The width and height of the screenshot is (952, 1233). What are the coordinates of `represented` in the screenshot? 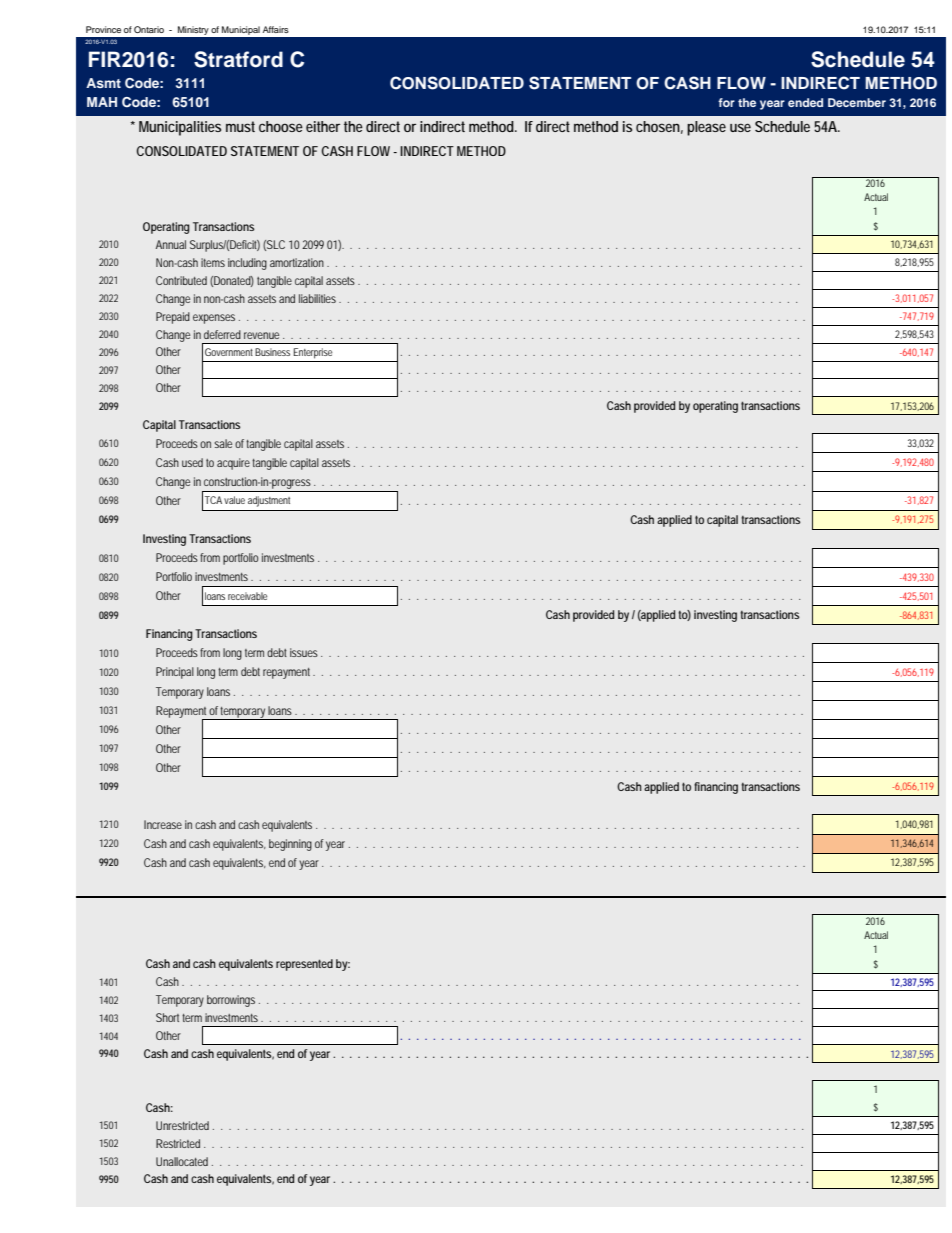 It's located at (304, 965).
